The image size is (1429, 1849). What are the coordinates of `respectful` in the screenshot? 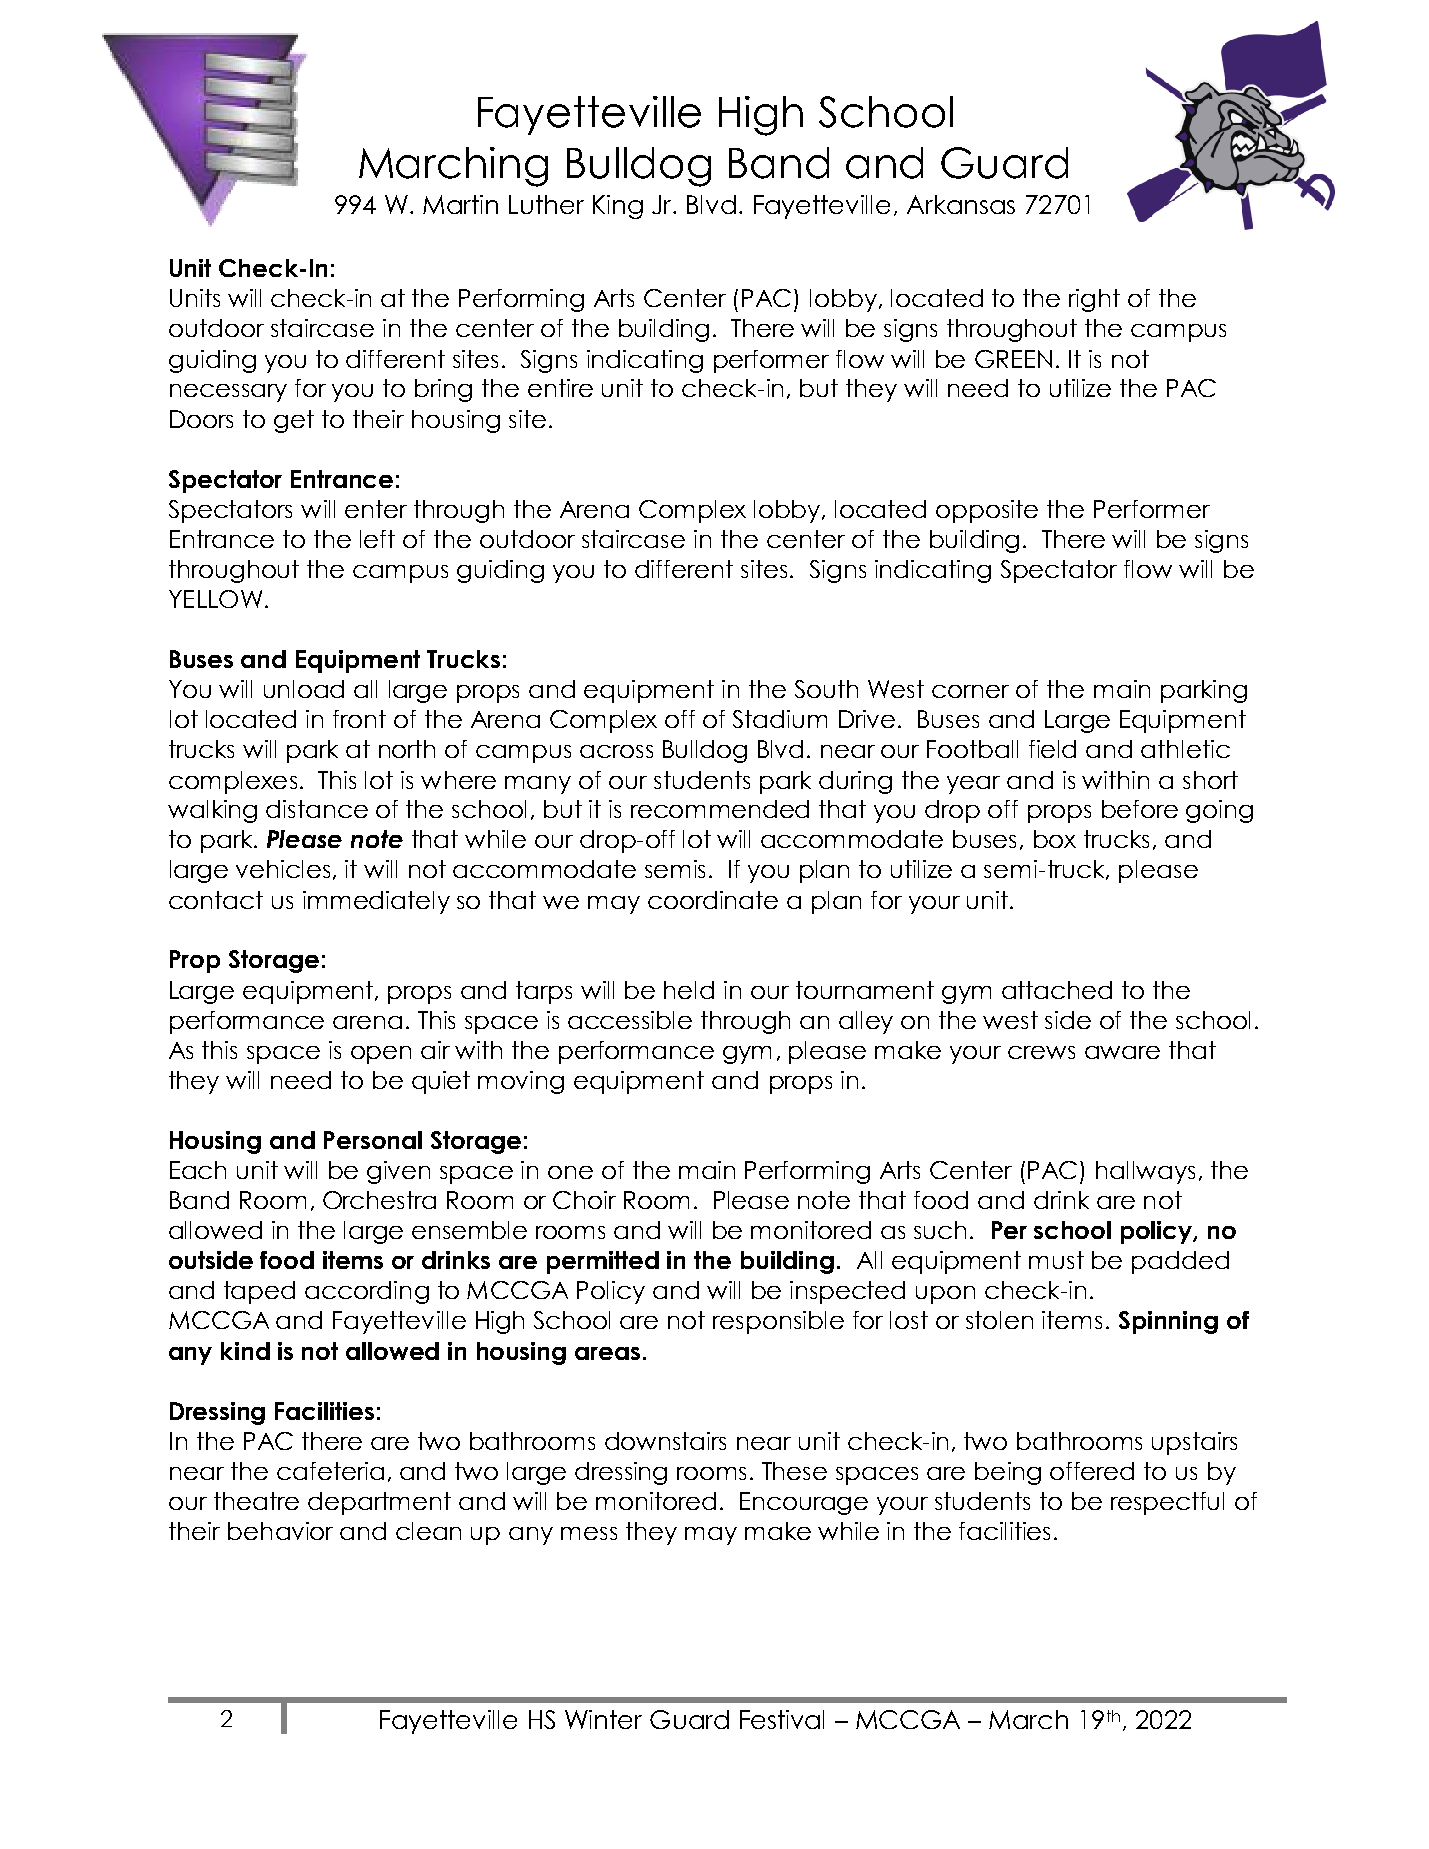 It's located at (1167, 1503).
